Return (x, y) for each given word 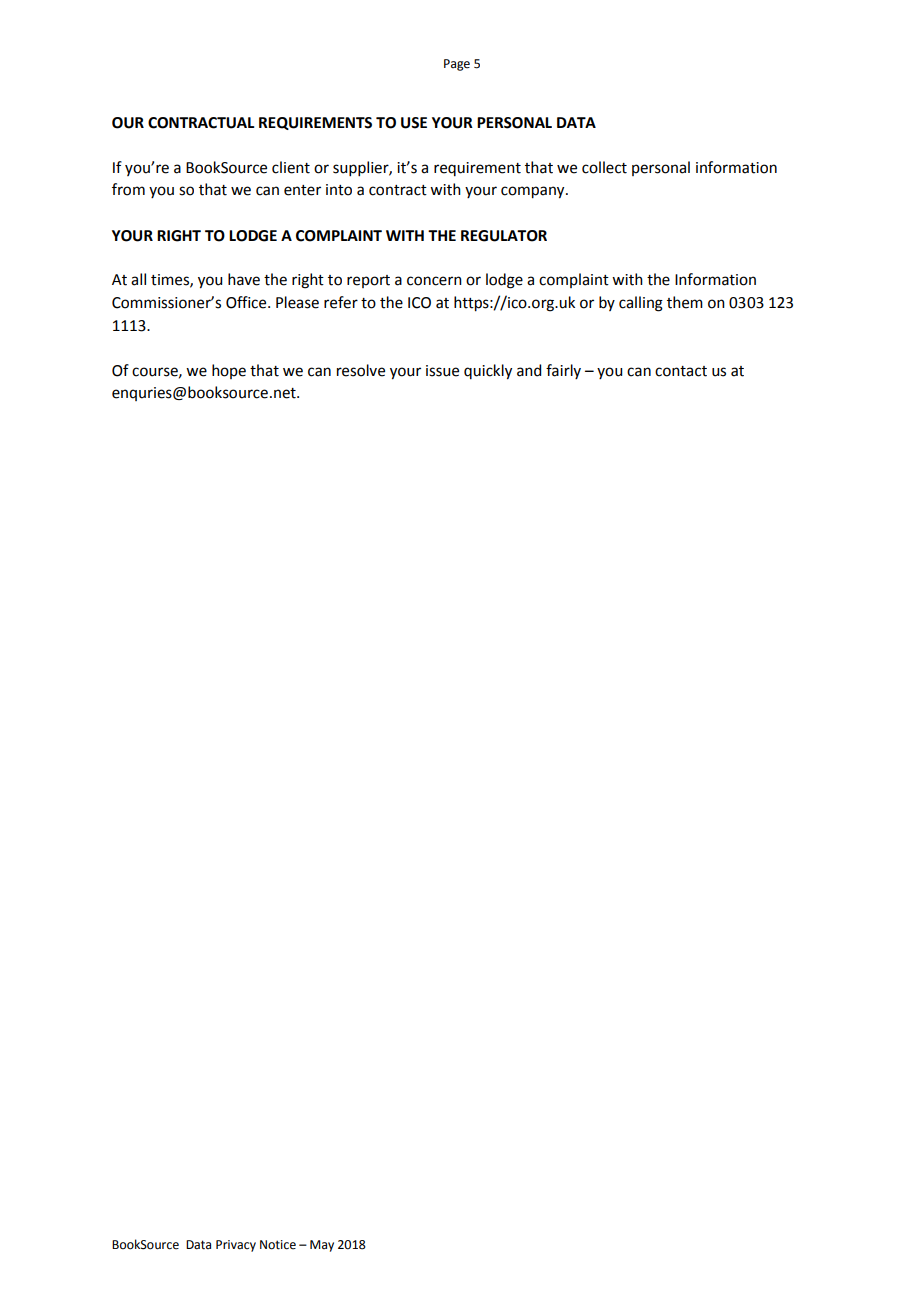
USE (414, 123)
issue (442, 371)
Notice (278, 1245)
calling (641, 304)
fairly (563, 371)
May (322, 1246)
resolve (361, 370)
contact (681, 371)
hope (229, 371)
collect (604, 167)
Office (247, 302)
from (128, 189)
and (529, 370)
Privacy (236, 1246)
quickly (488, 372)
